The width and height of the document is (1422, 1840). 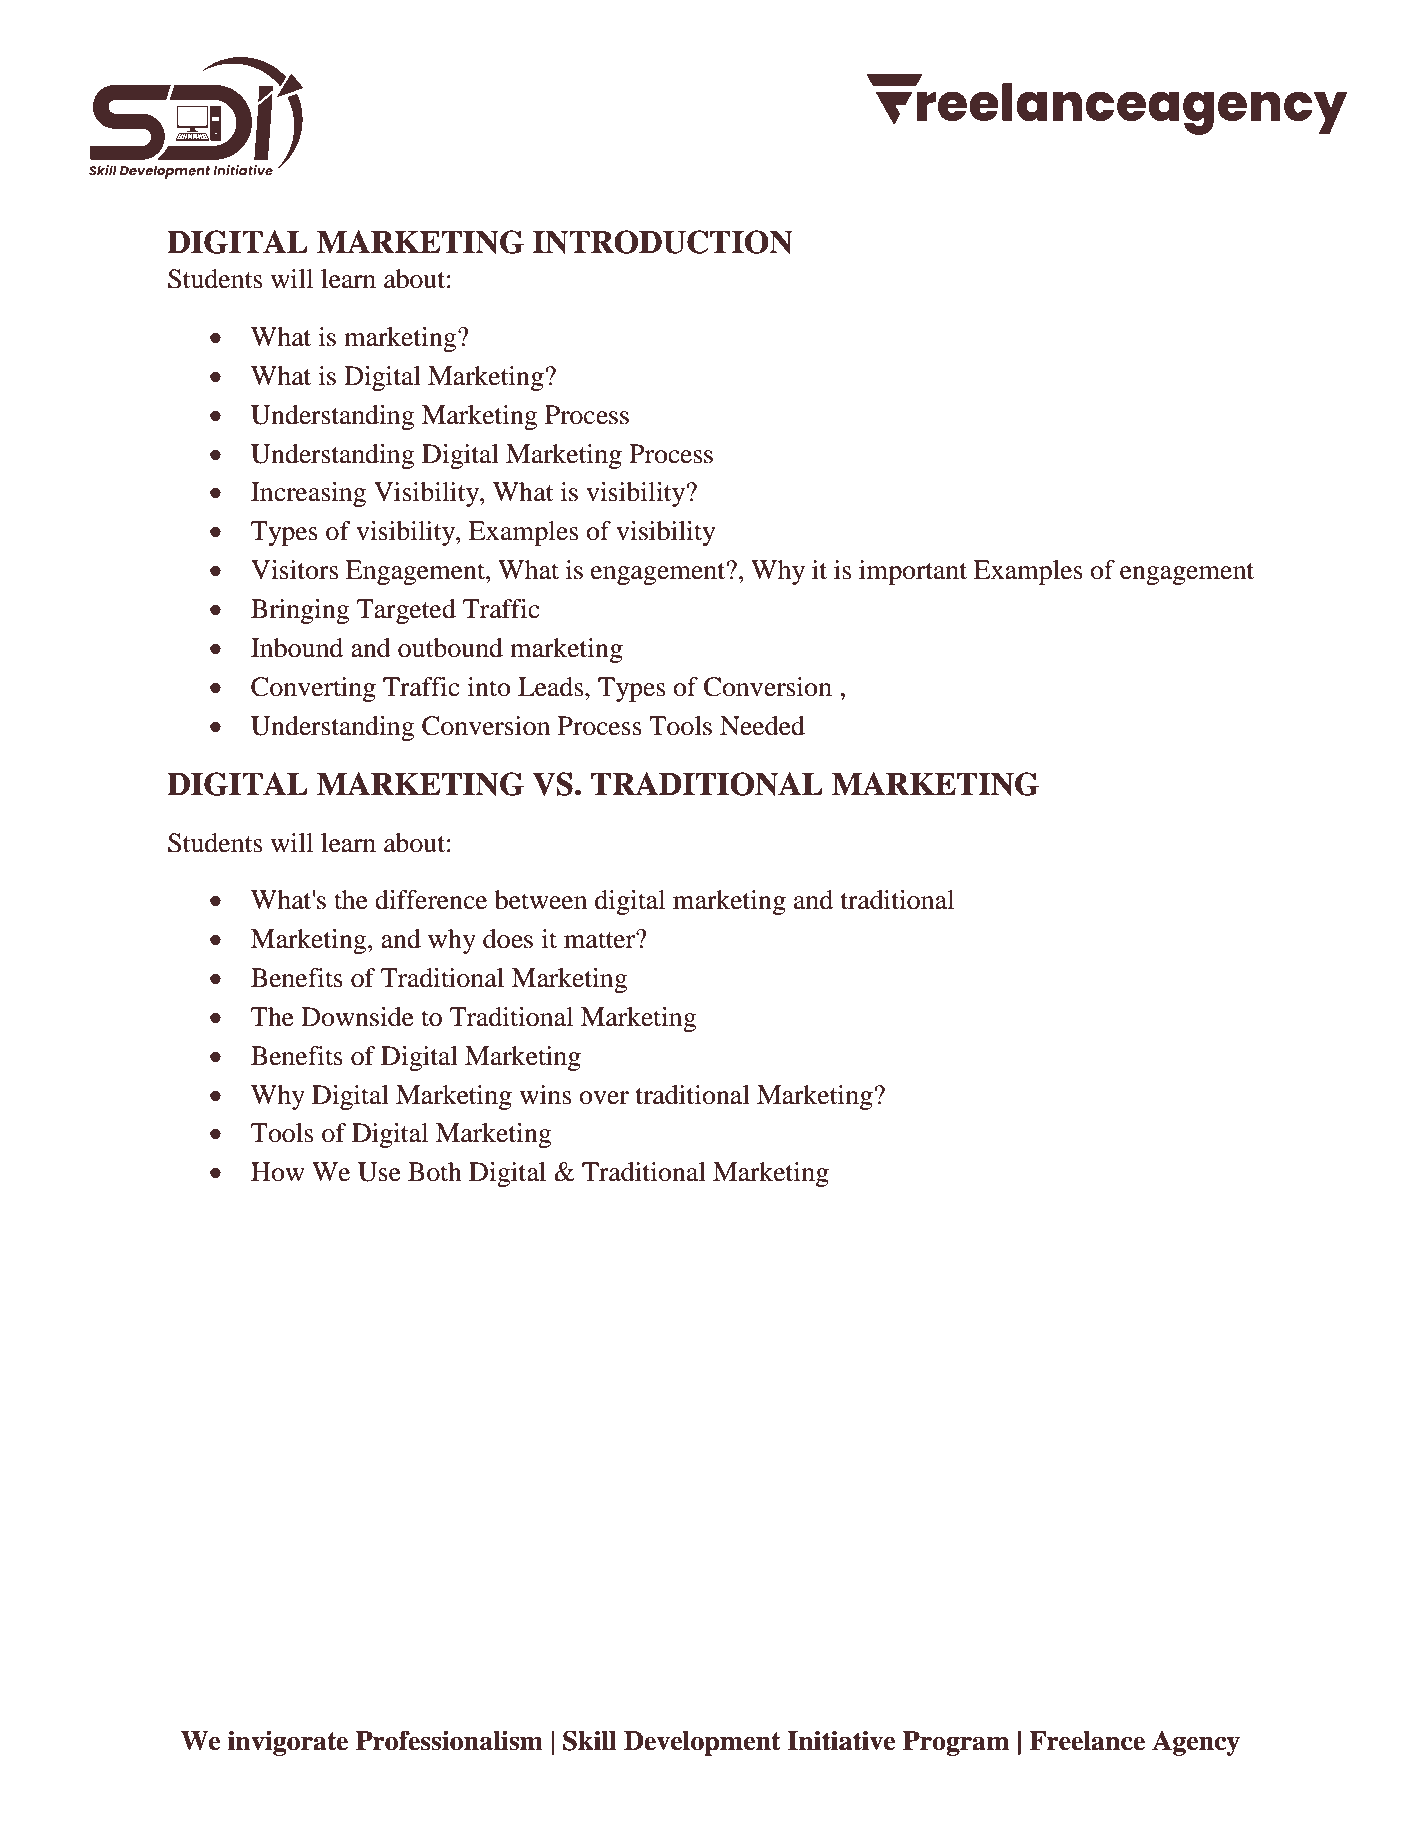 I want to click on Downside, so click(x=357, y=1017).
